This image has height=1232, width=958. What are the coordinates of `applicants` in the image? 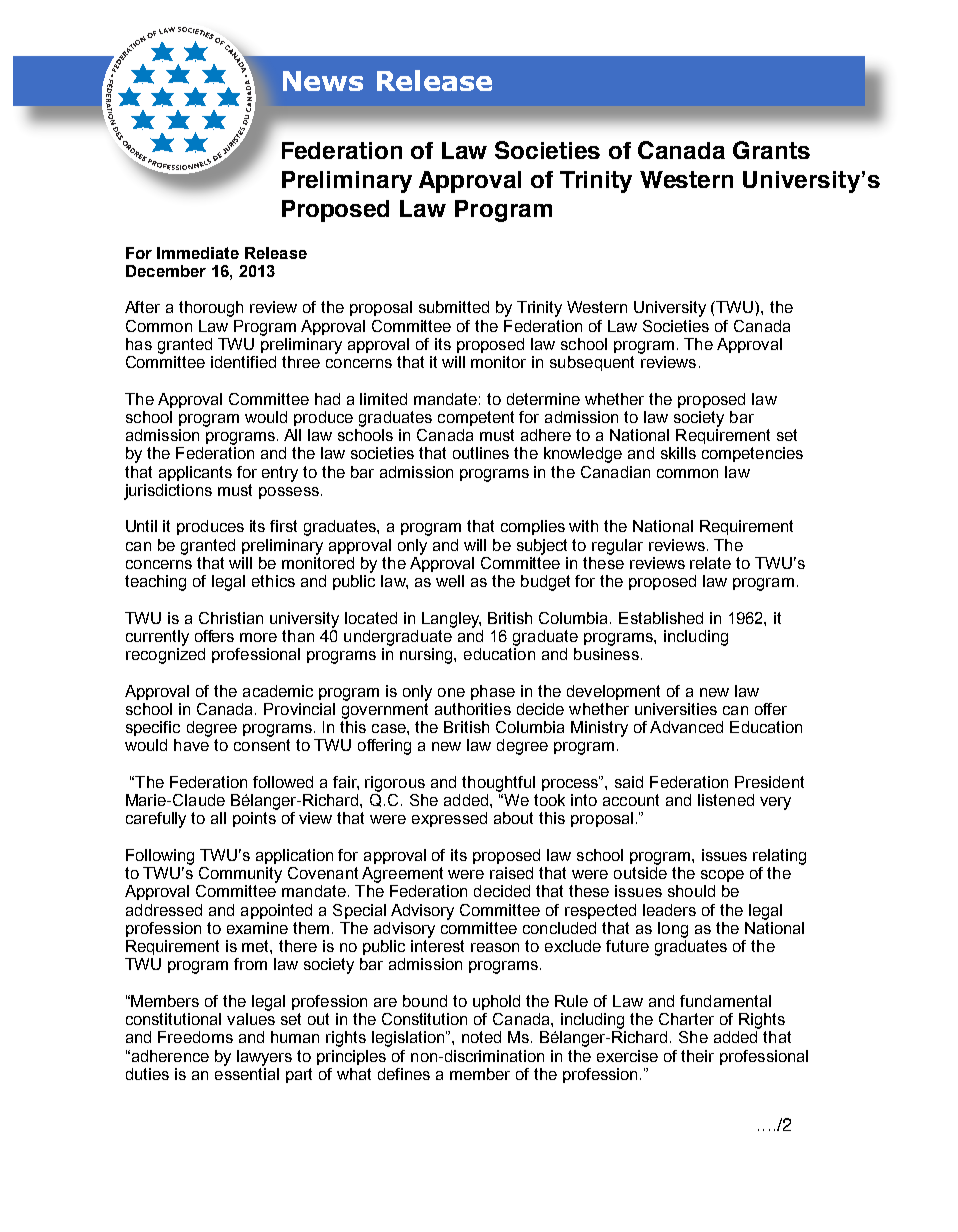 It's located at (195, 473).
